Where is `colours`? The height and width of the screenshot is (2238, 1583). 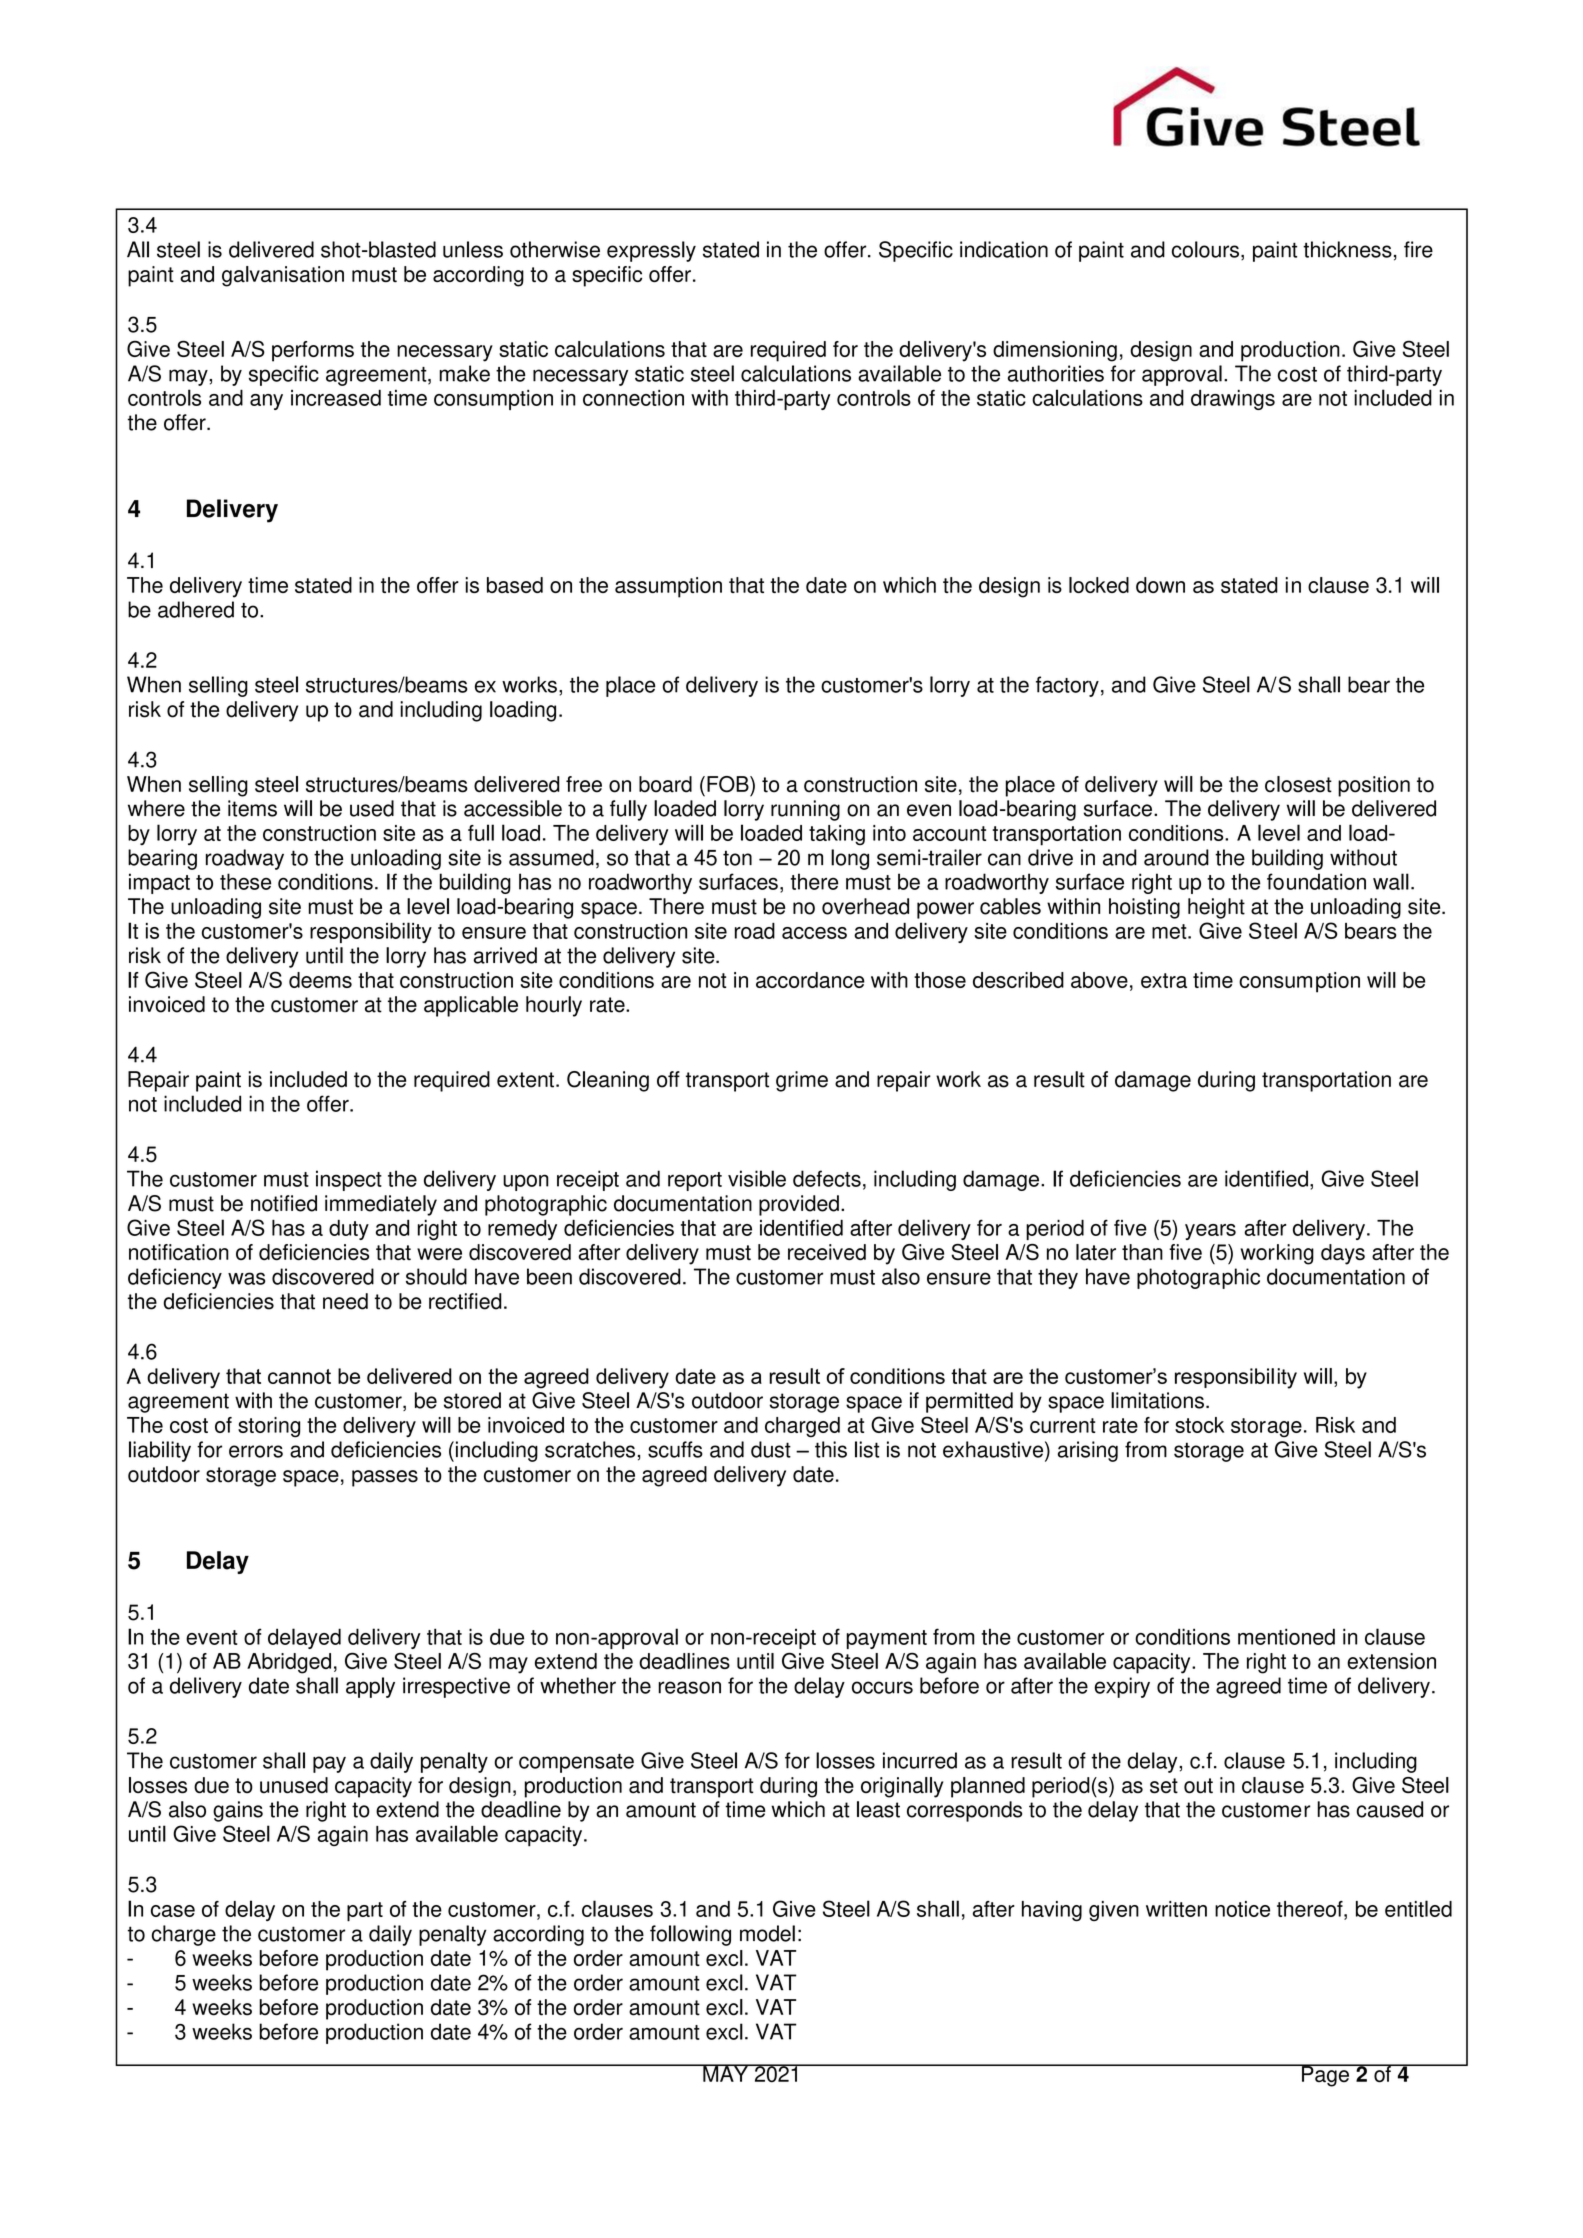 colours is located at coordinates (1205, 249).
